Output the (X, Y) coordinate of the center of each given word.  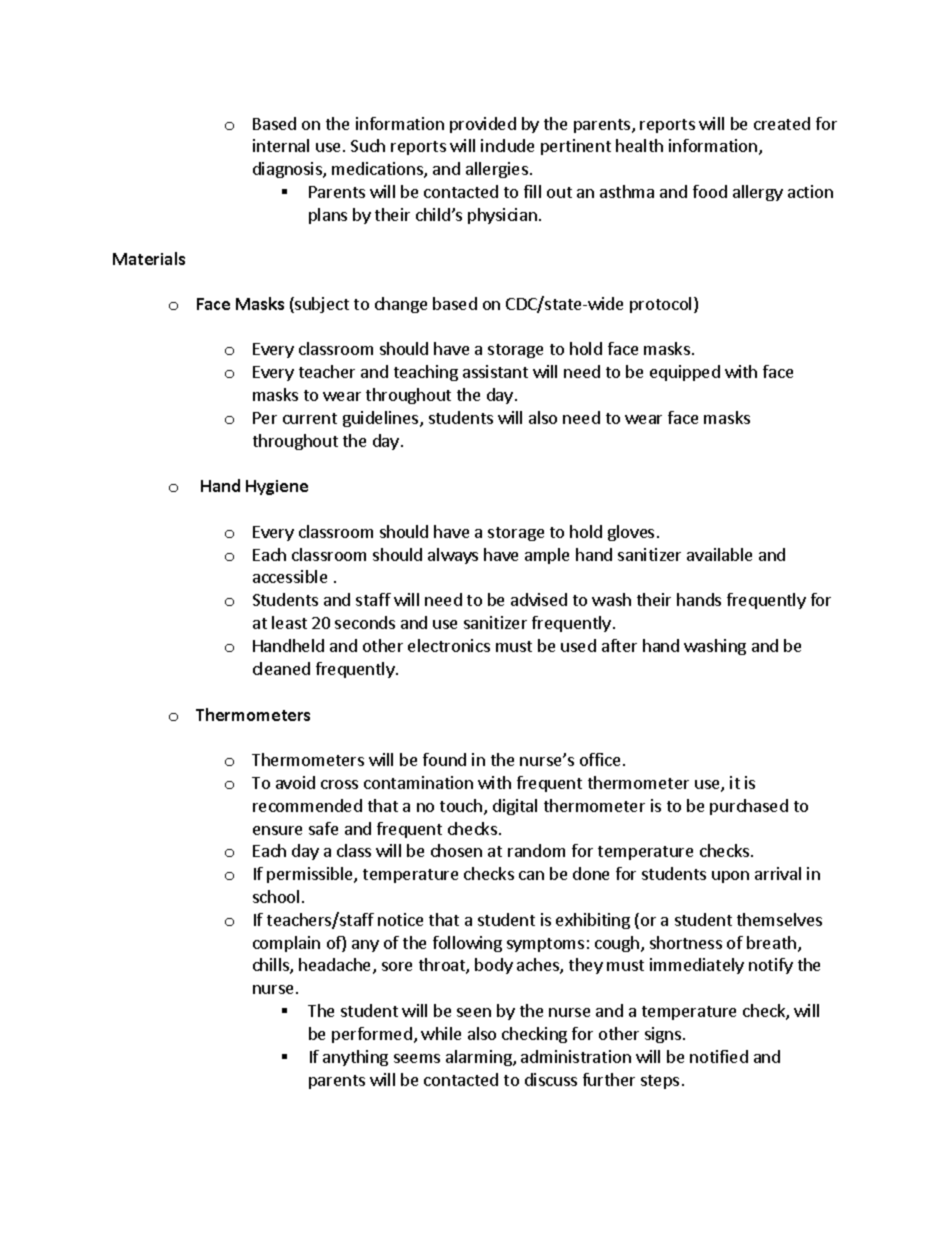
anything (355, 1058)
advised (539, 599)
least (289, 622)
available (719, 554)
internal (281, 145)
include (507, 145)
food (710, 191)
